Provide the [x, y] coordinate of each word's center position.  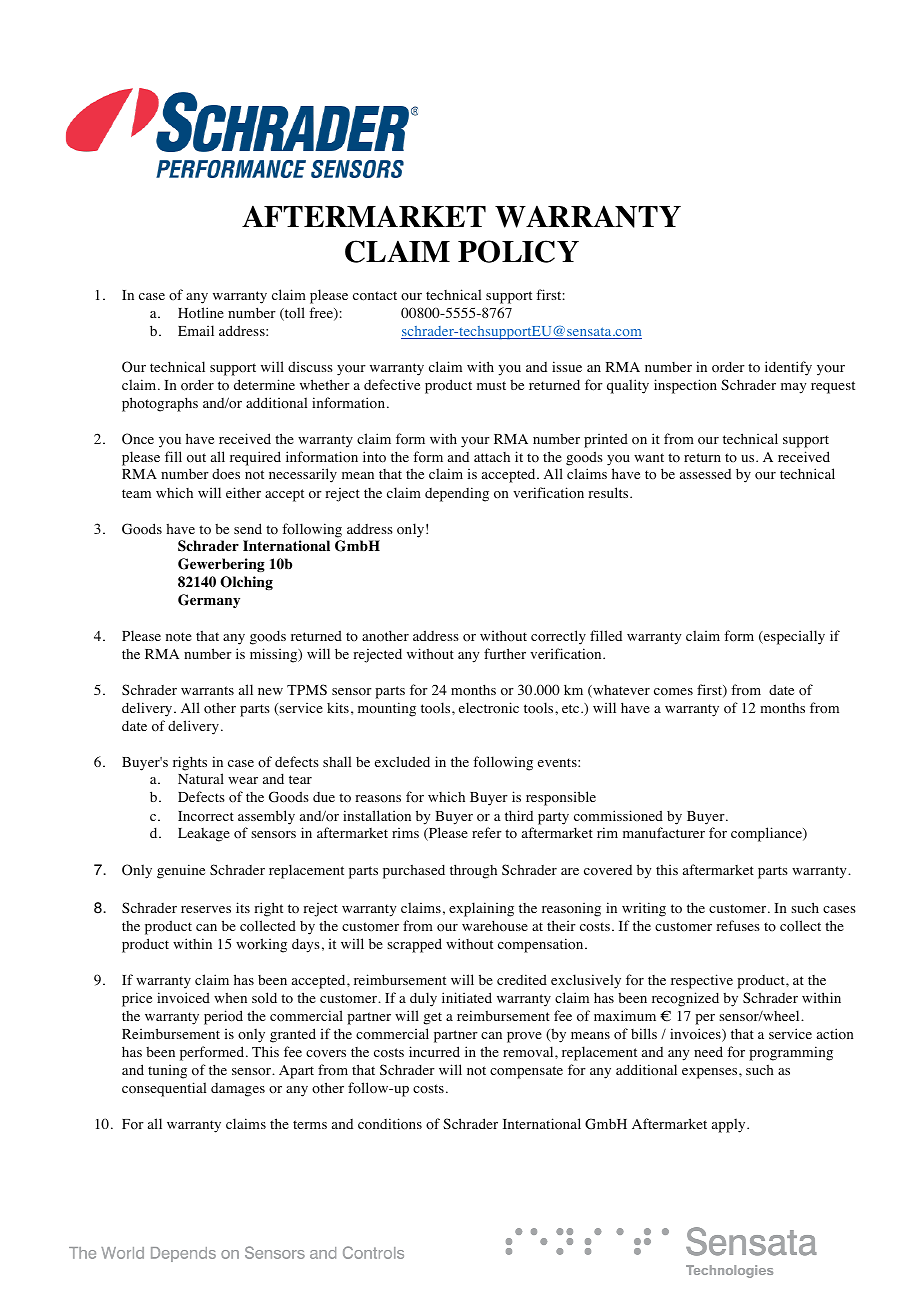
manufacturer [664, 832]
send [248, 528]
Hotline [201, 313]
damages [238, 1090]
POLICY [518, 251]
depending [457, 494]
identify [788, 368]
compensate [526, 1072]
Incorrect [206, 816]
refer [487, 832]
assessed [705, 474]
